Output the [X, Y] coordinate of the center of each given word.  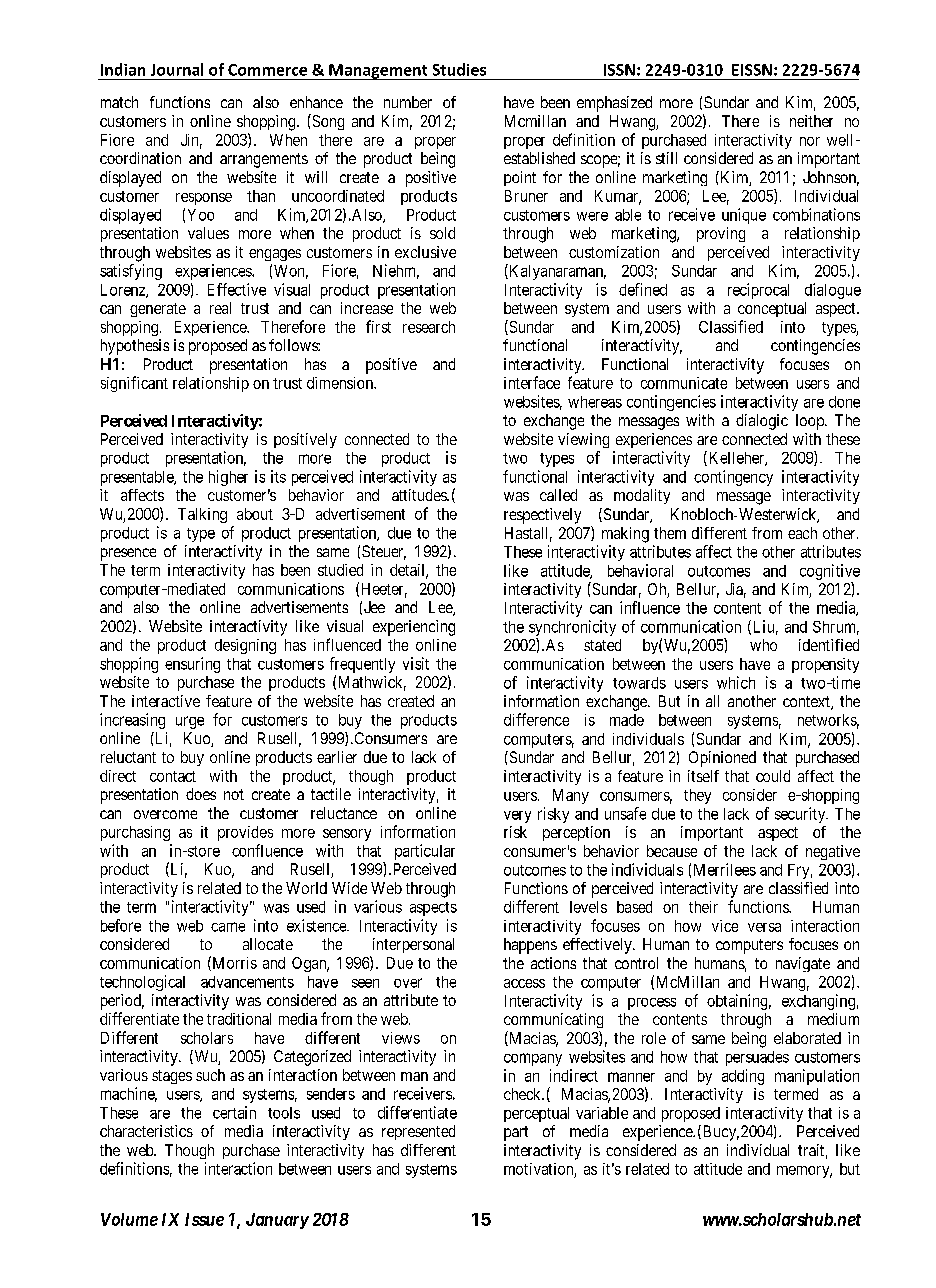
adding [743, 1077]
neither [811, 121]
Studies [459, 69]
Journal [177, 69]
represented [418, 1132]
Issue [204, 1219]
